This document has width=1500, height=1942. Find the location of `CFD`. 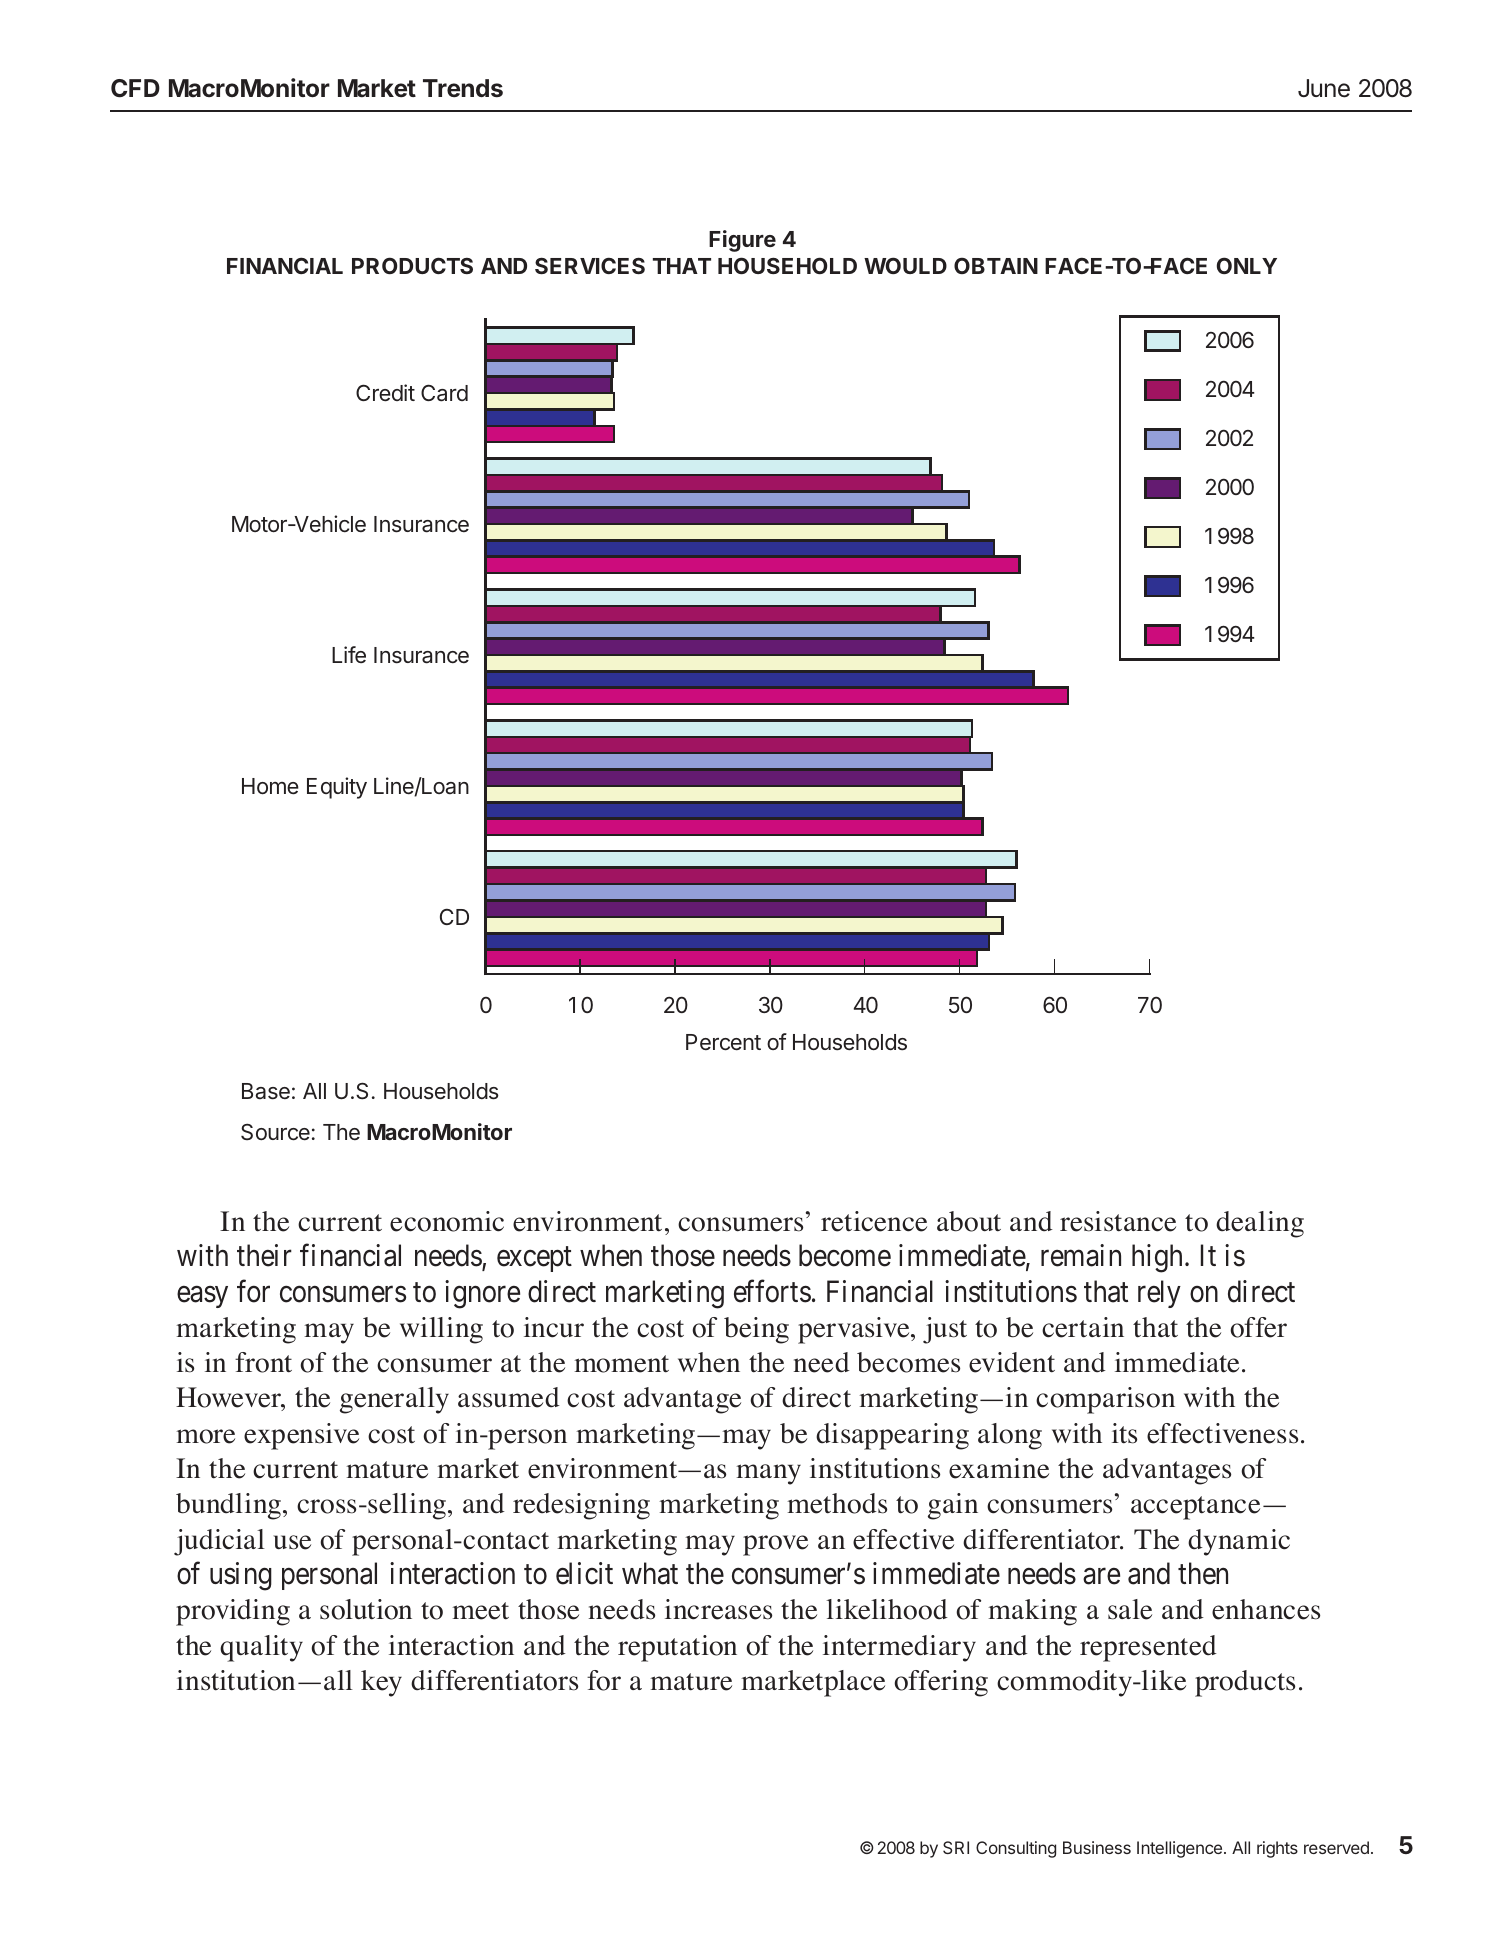

CFD is located at coordinates (135, 88).
